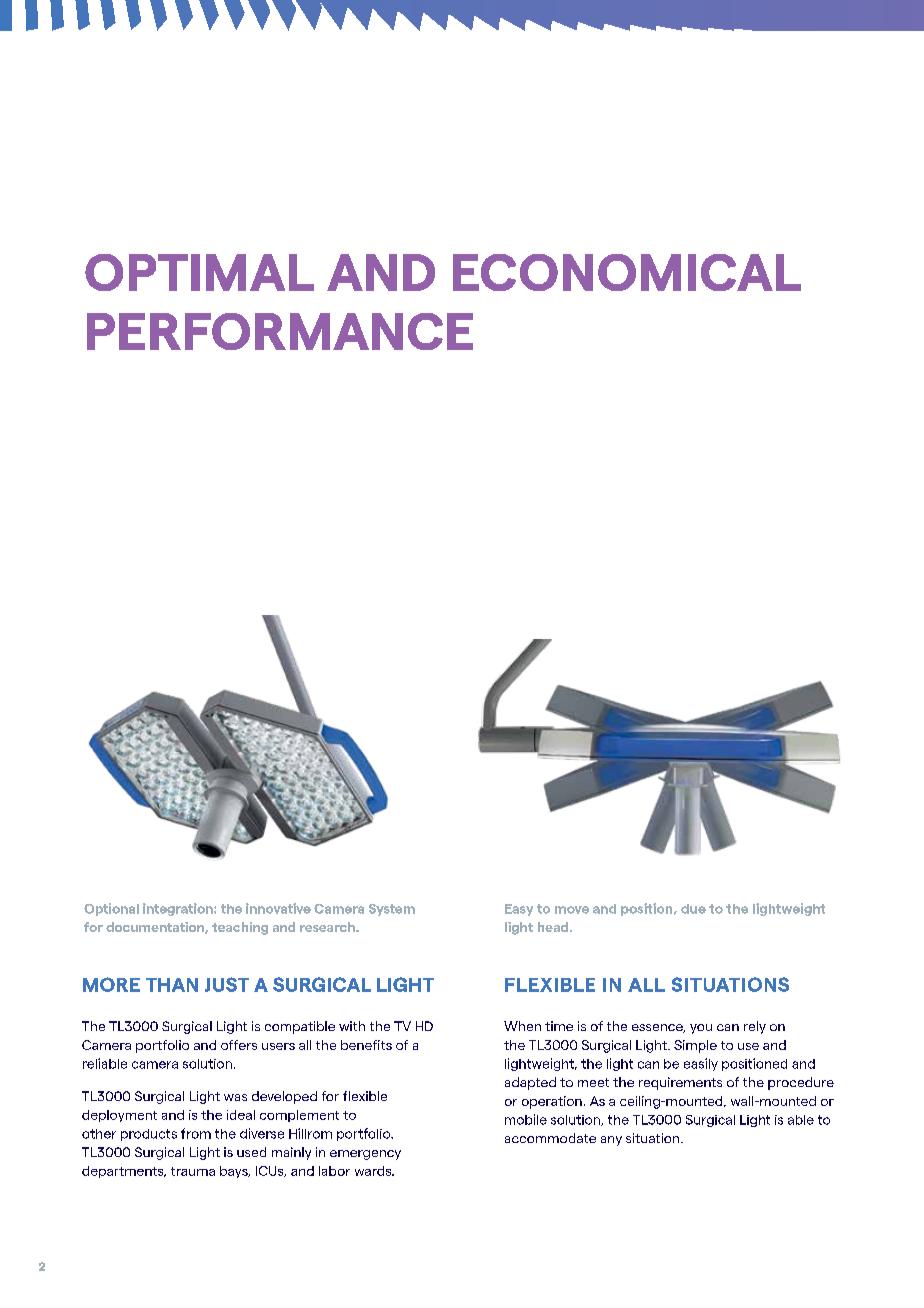 This screenshot has width=924, height=1308. I want to click on Optional, so click(111, 909).
